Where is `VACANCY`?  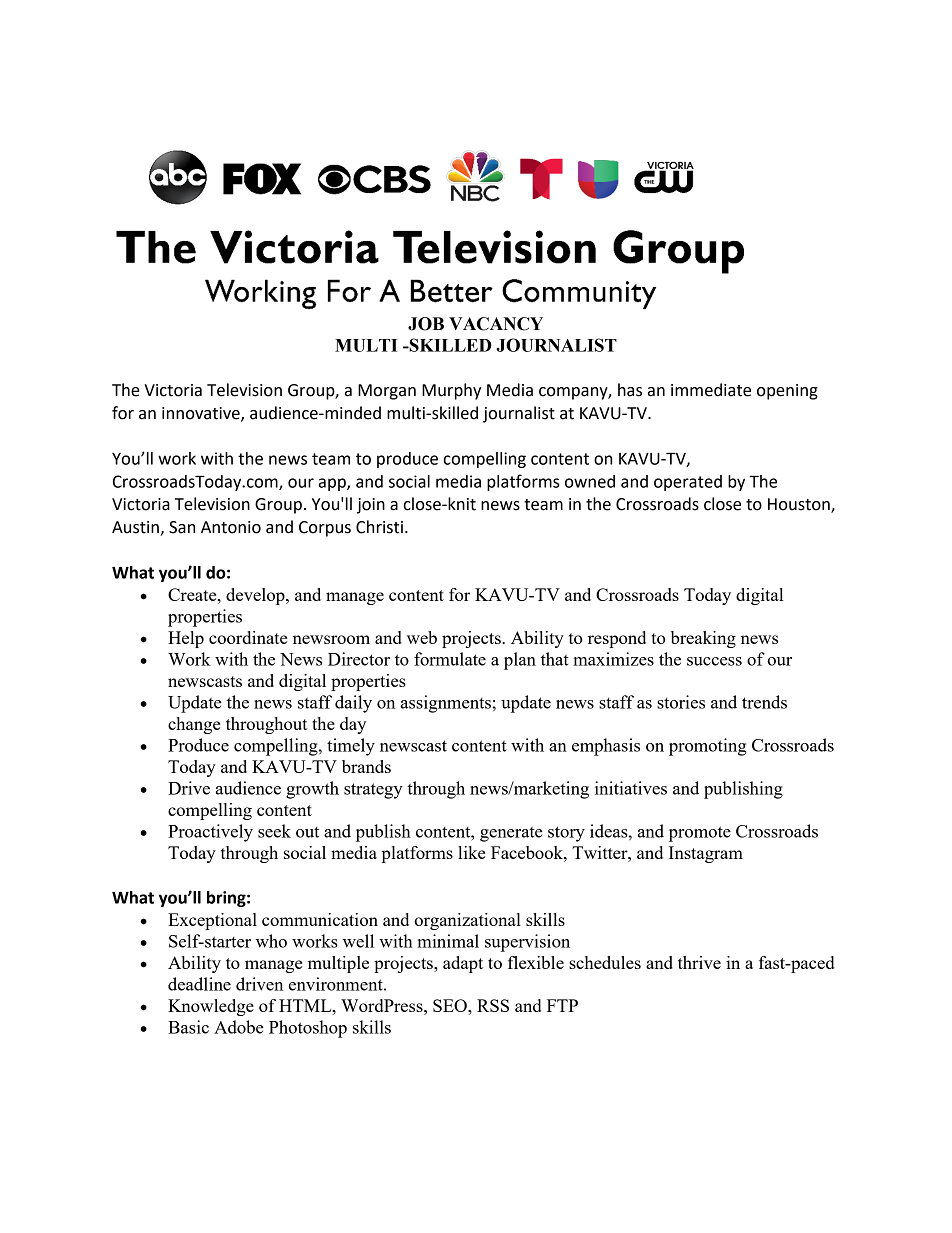
VACANCY is located at coordinates (496, 324).
